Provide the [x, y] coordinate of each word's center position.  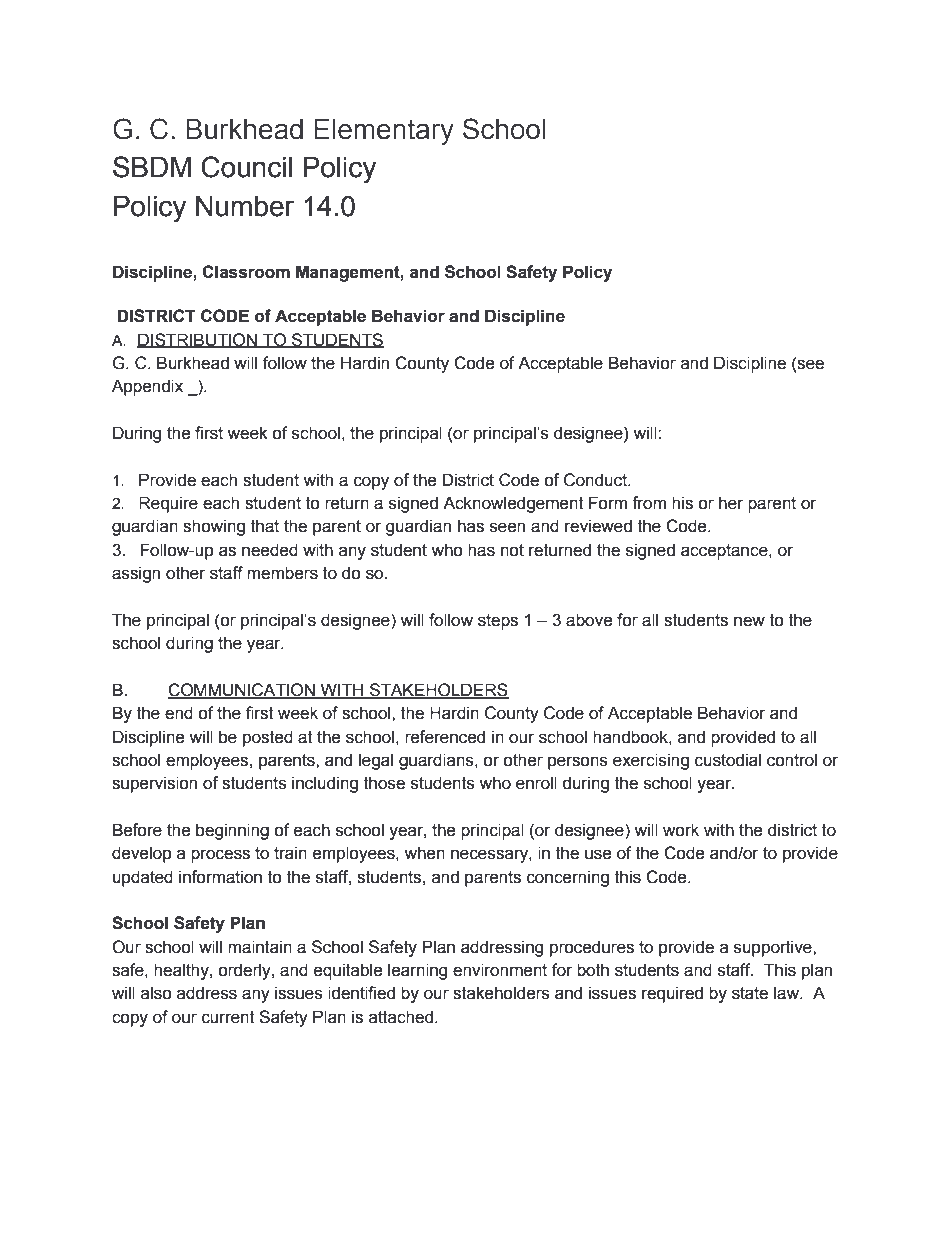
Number [245, 206]
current [228, 1017]
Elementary [384, 132]
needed [270, 550]
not [512, 550]
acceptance [725, 552]
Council [246, 167]
